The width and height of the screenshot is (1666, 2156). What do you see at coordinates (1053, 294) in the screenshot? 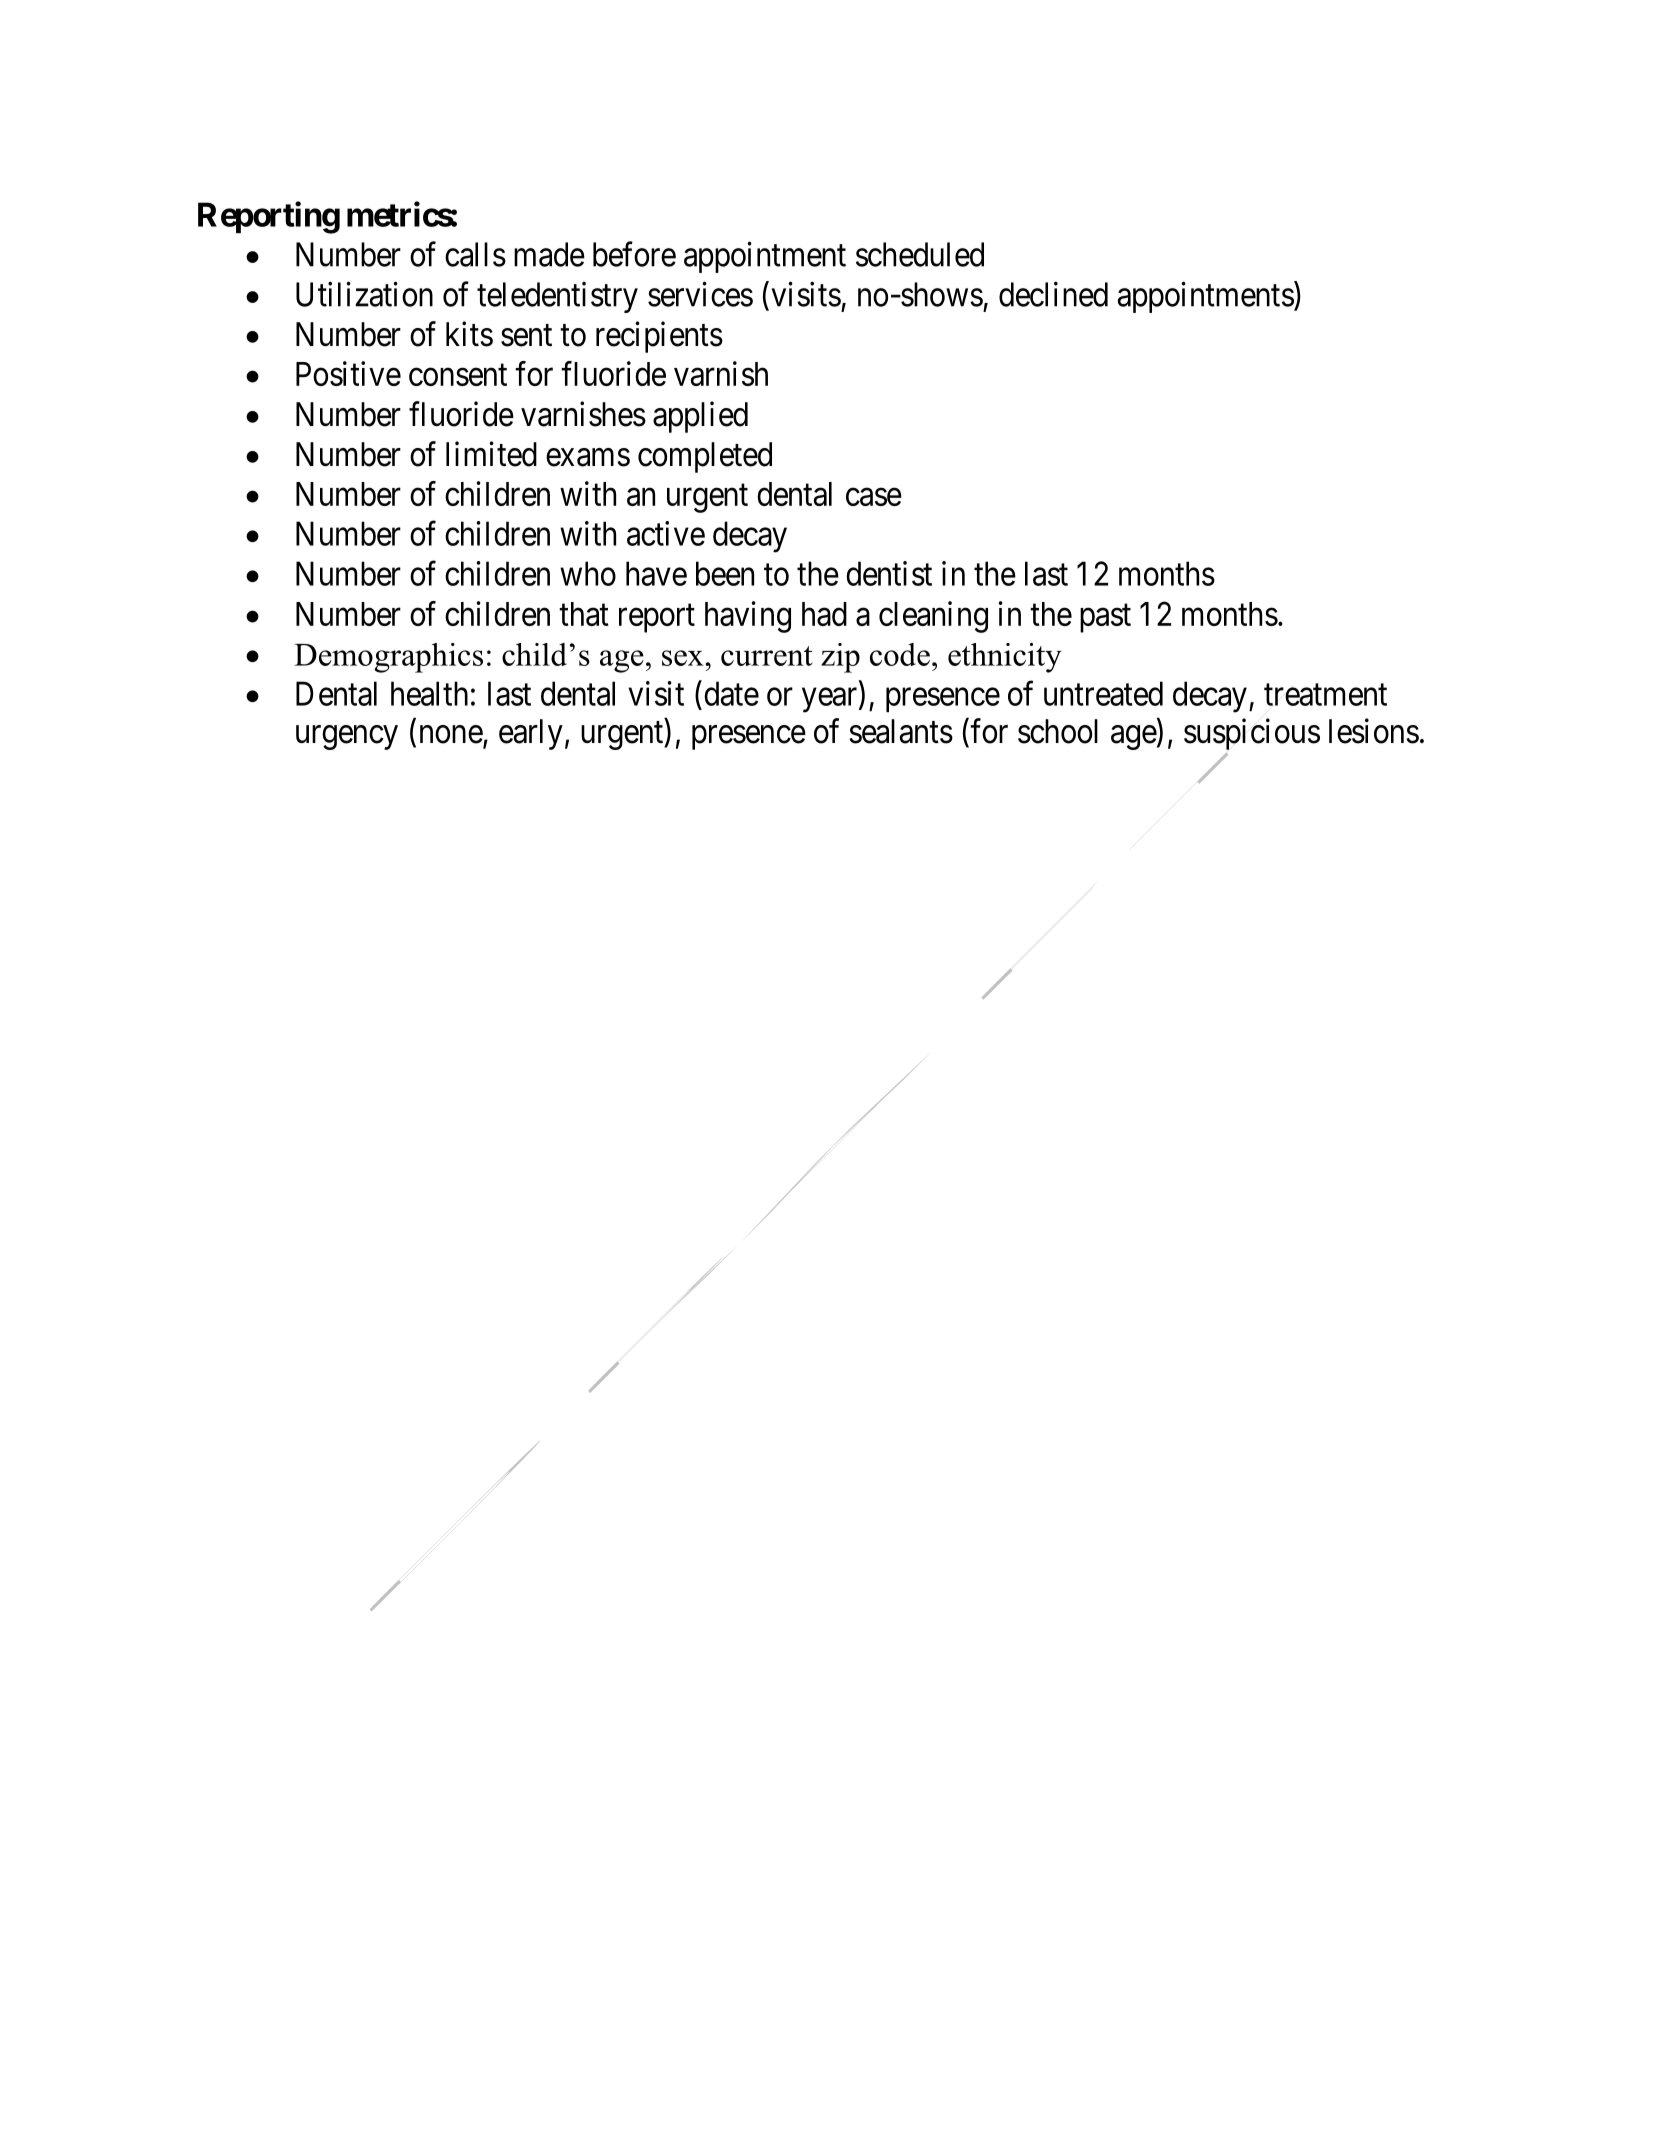
I see `declined` at bounding box center [1053, 294].
